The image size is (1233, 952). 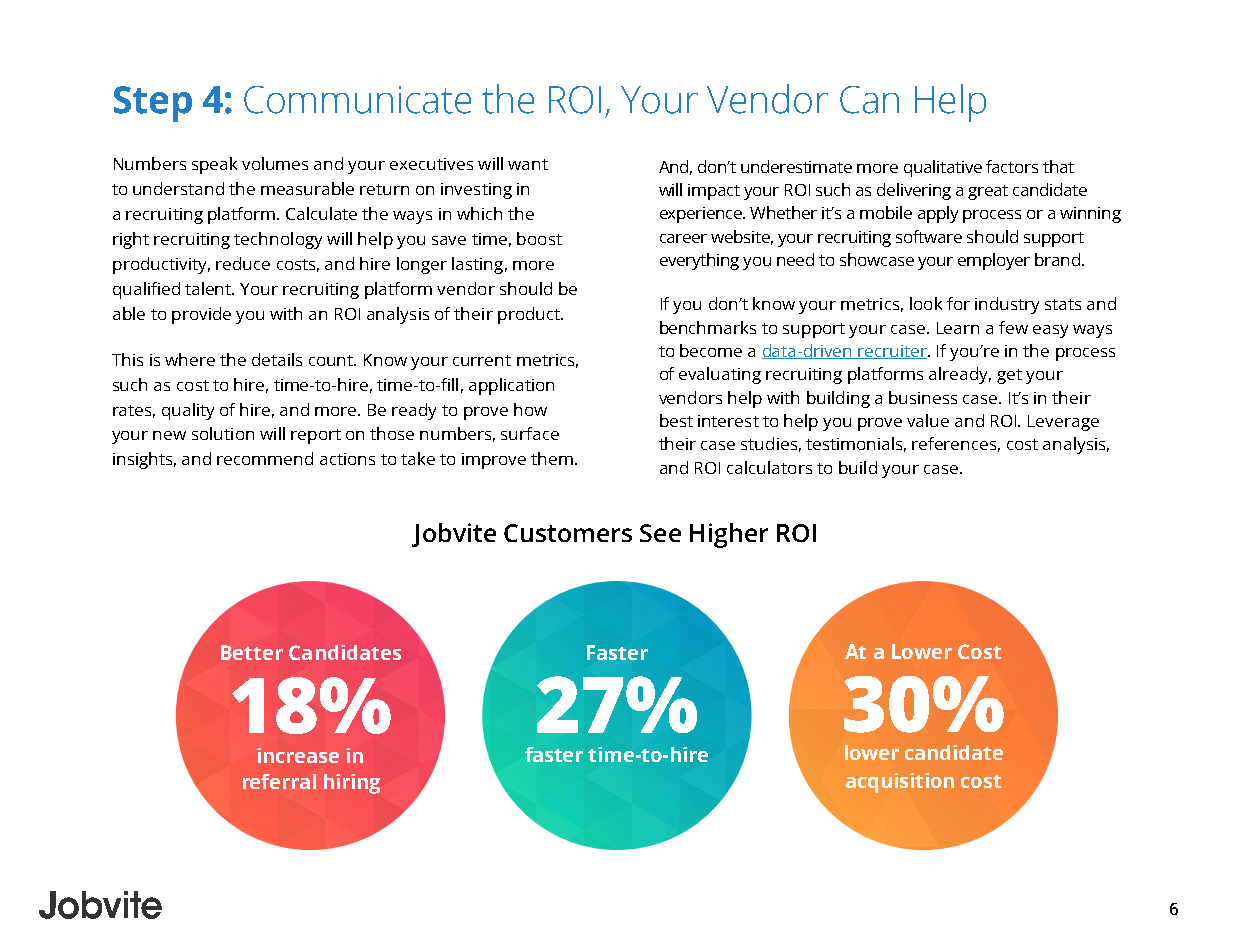 What do you see at coordinates (928, 420) in the screenshot?
I see `value` at bounding box center [928, 420].
